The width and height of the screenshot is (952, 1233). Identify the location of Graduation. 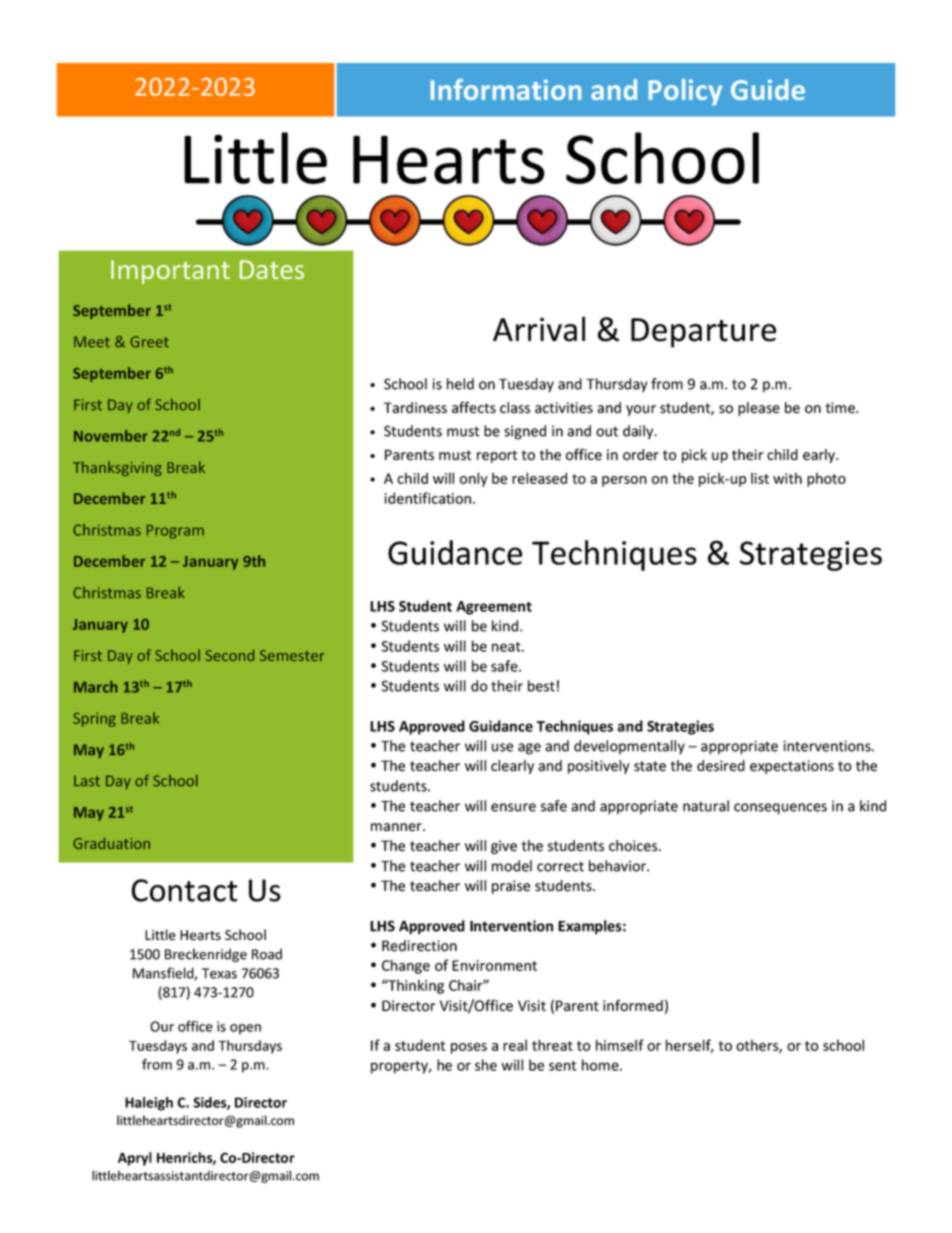
(111, 843).
